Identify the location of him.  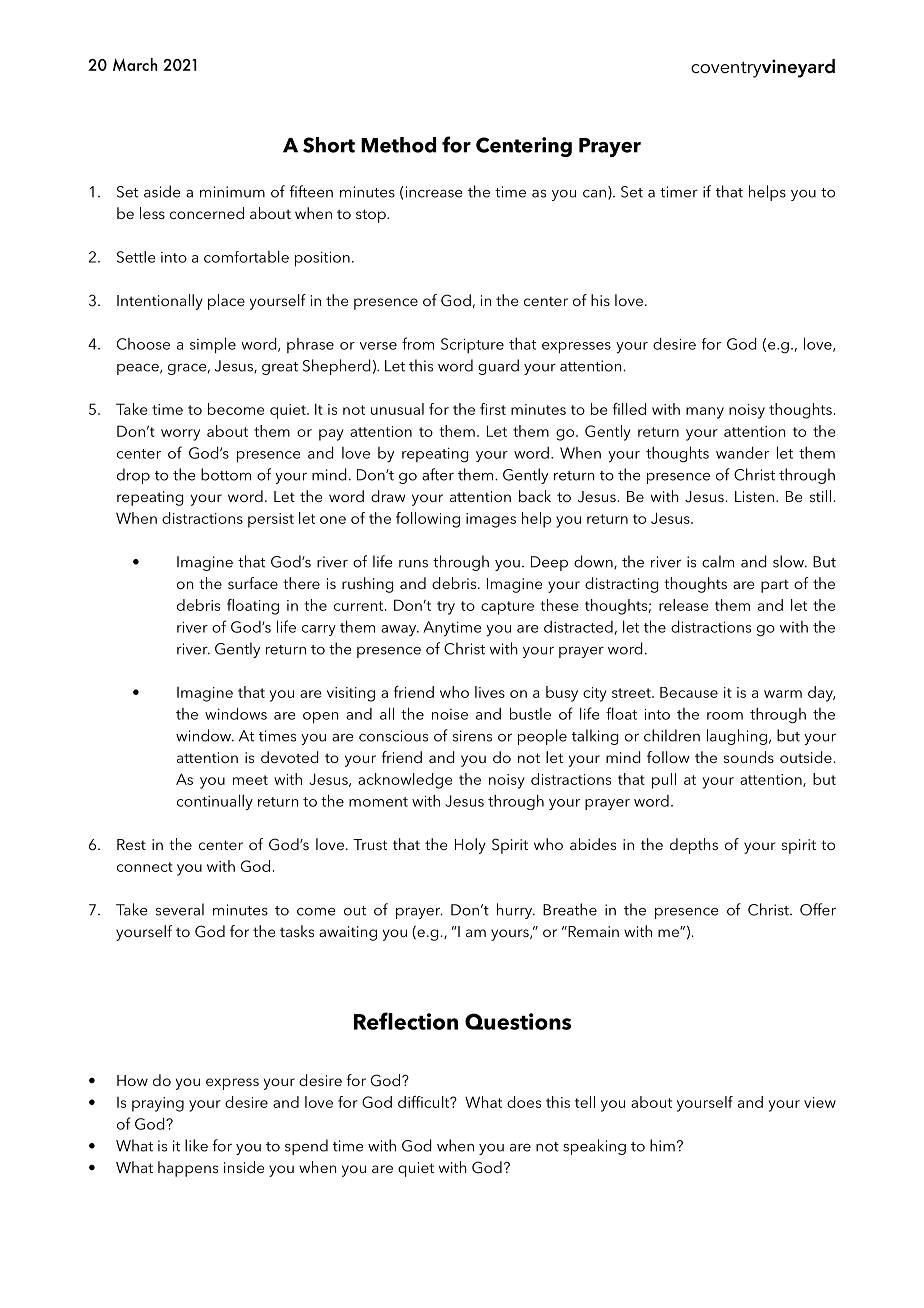
(662, 1145).
